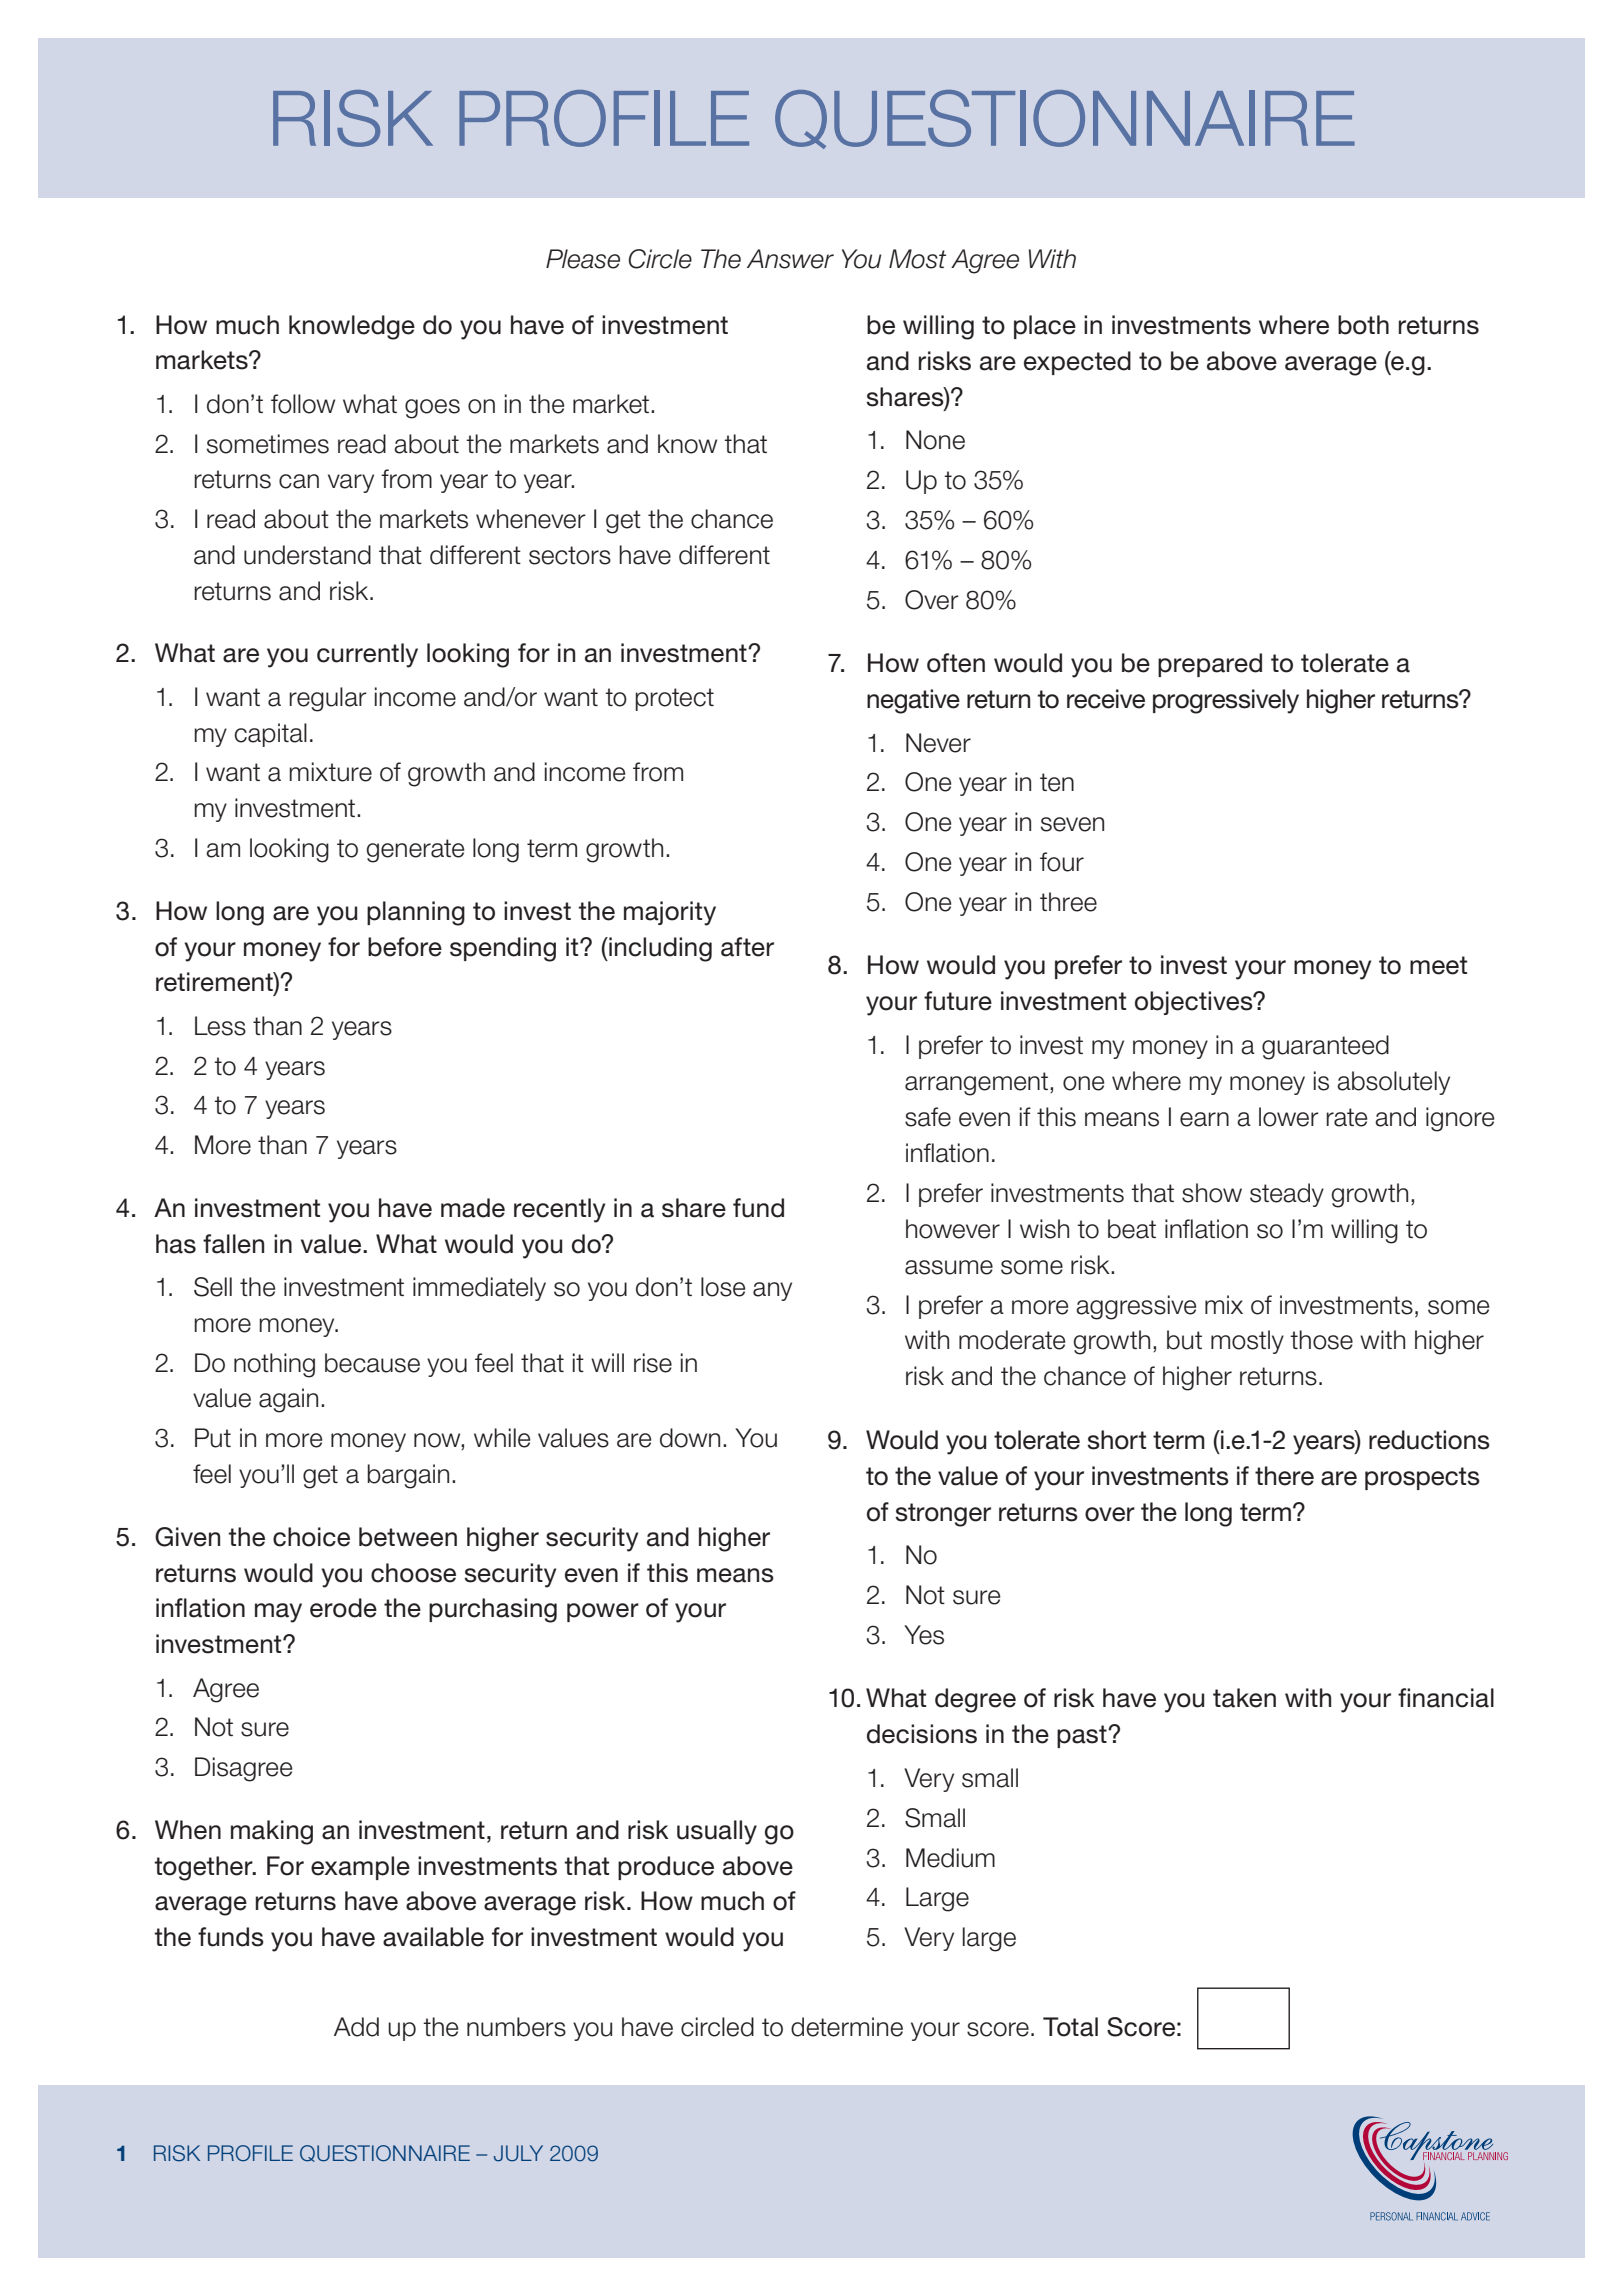  What do you see at coordinates (356, 2027) in the screenshot?
I see `Add` at bounding box center [356, 2027].
